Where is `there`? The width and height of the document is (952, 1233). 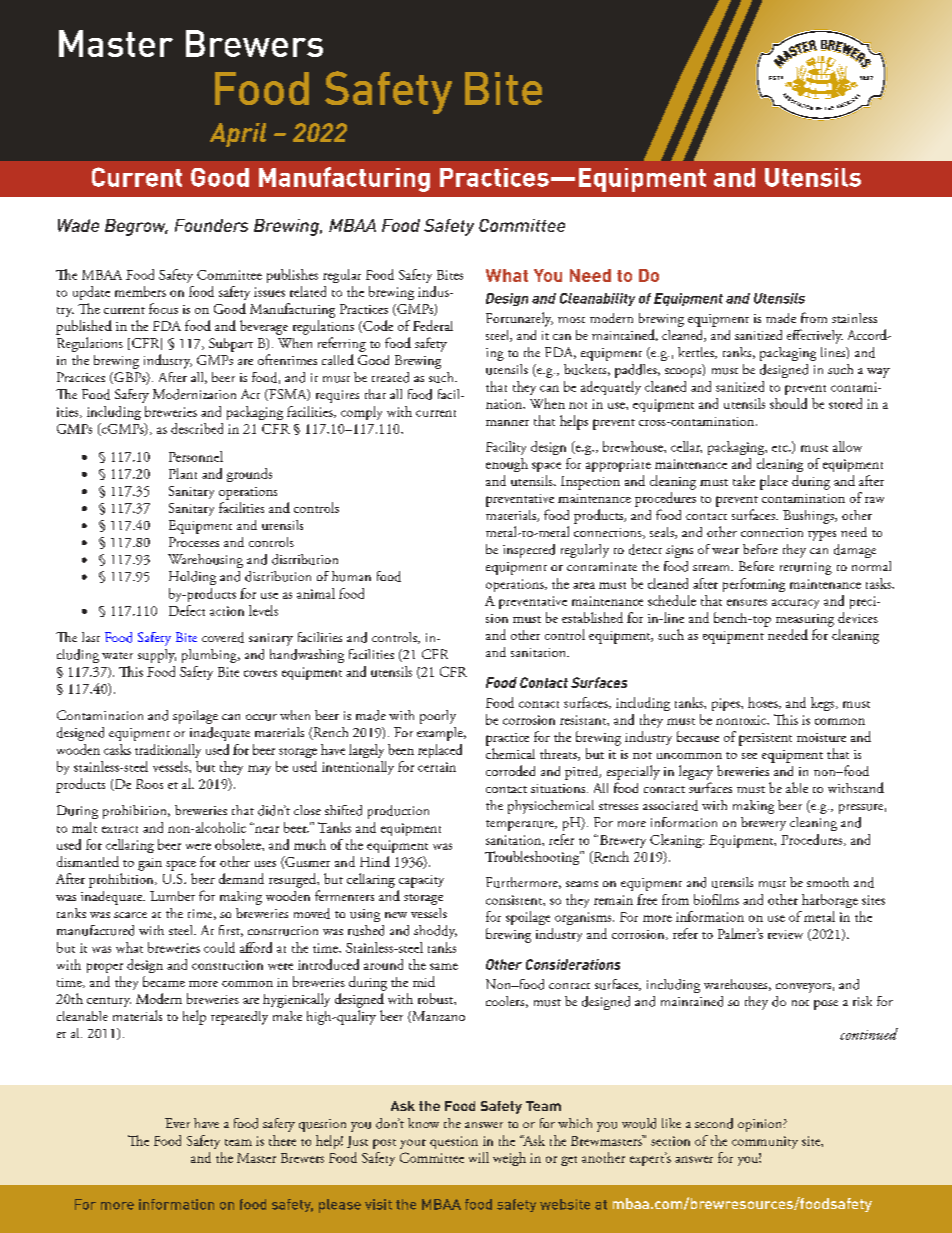
there is located at coordinates (282, 1140).
